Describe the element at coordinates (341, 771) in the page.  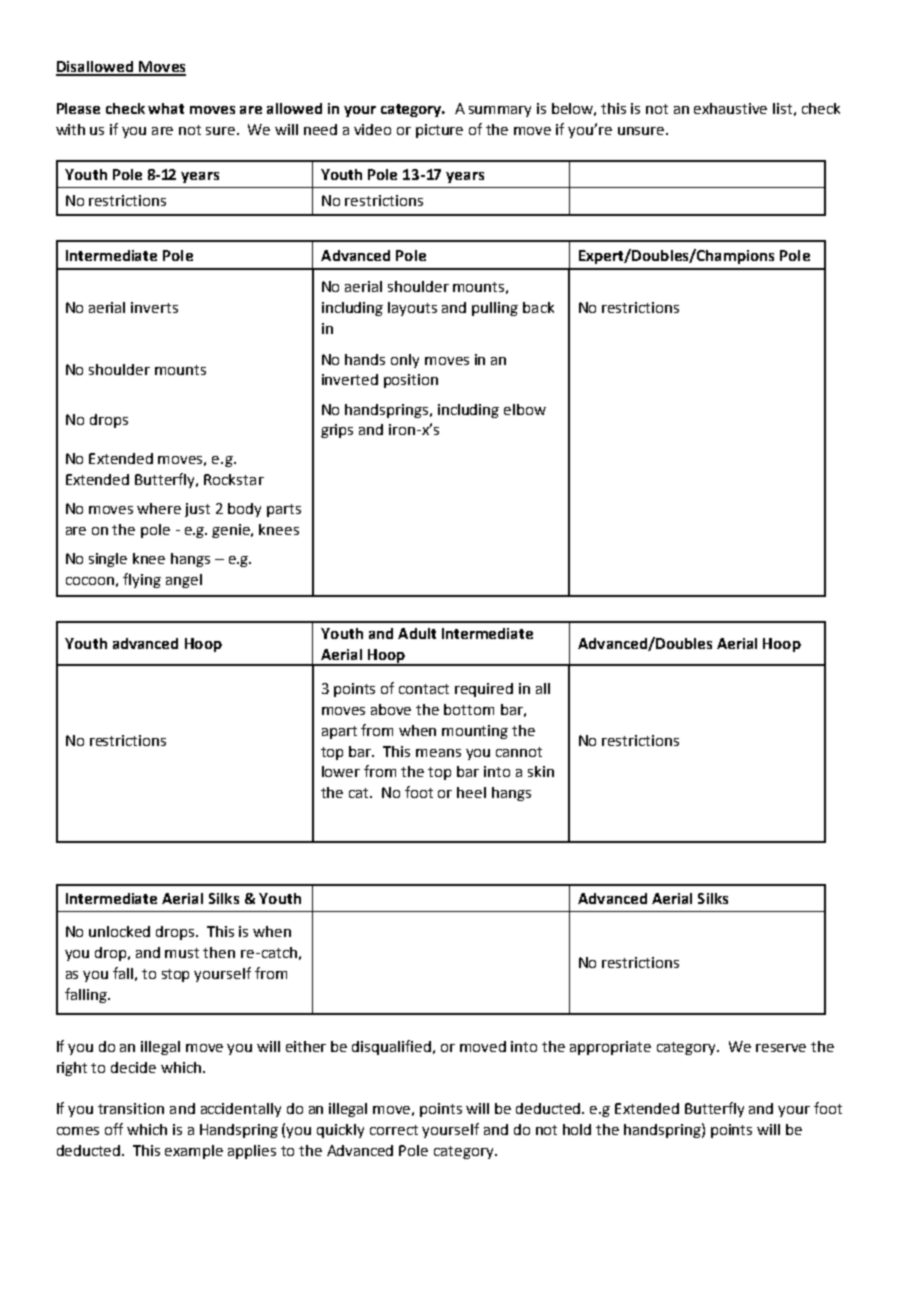
I see `lower` at that location.
